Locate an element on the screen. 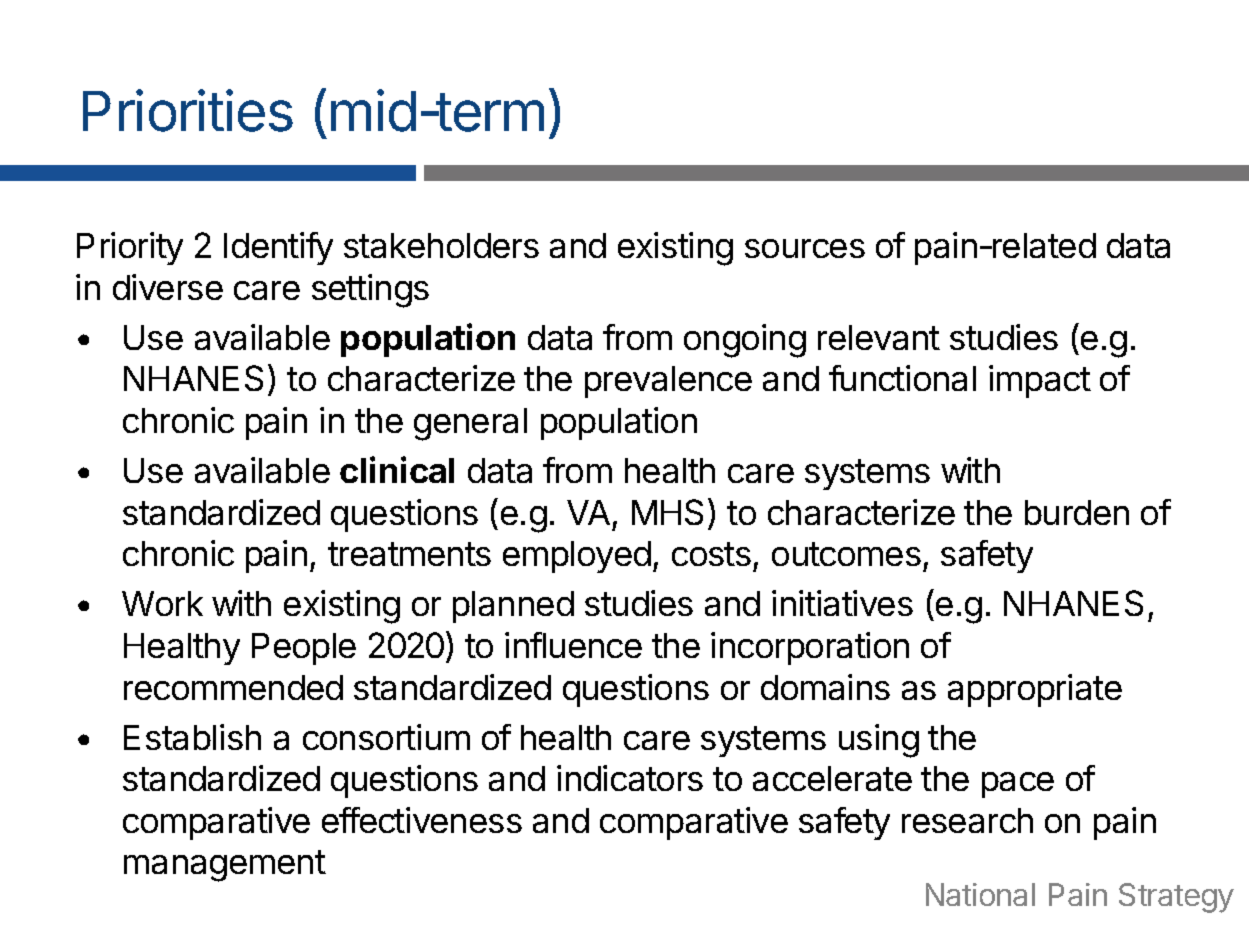  appropriate is located at coordinates (1035, 690).
